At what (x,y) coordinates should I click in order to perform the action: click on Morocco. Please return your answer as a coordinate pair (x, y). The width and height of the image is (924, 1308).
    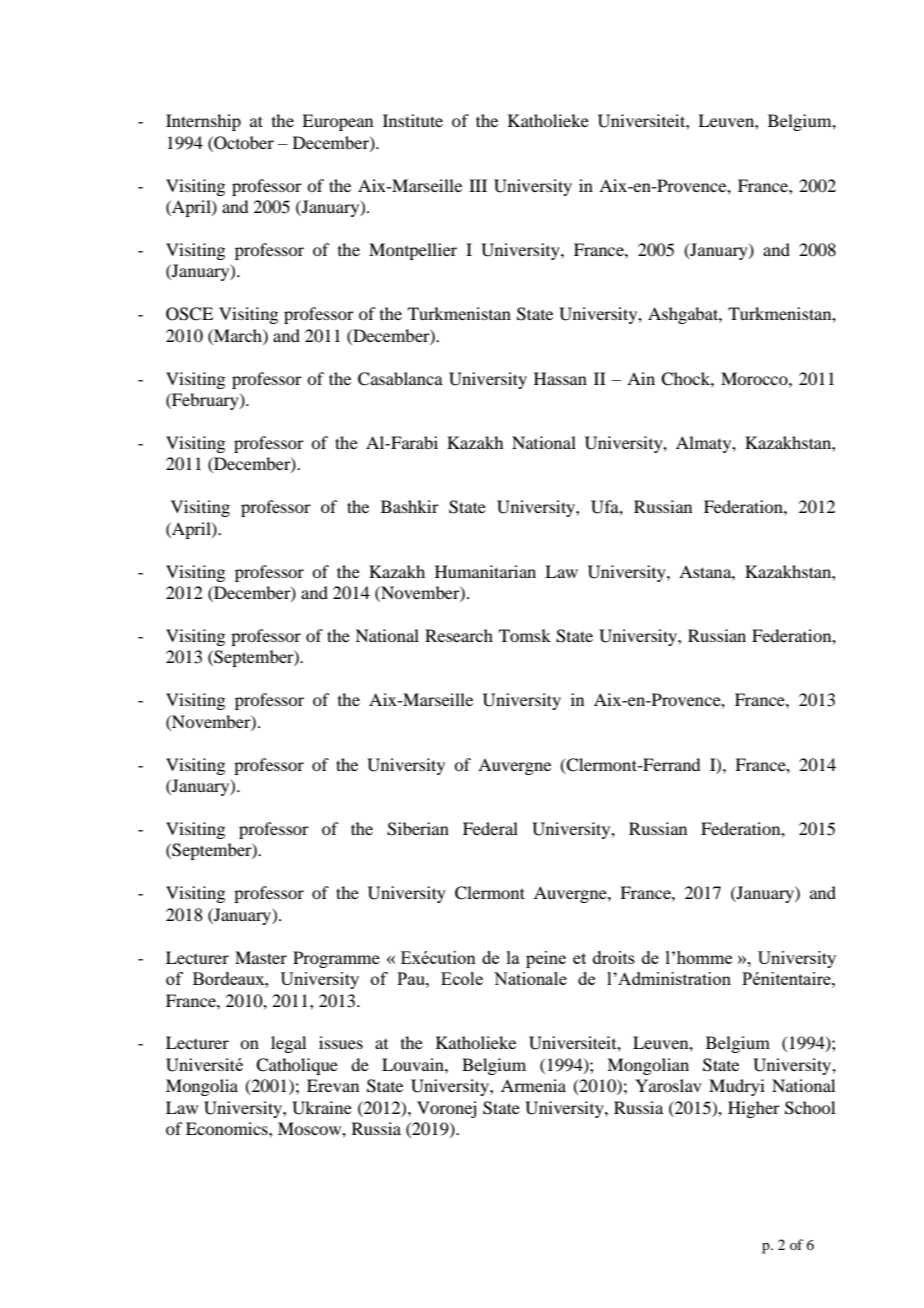
    Looking at the image, I should click on (755, 378).
